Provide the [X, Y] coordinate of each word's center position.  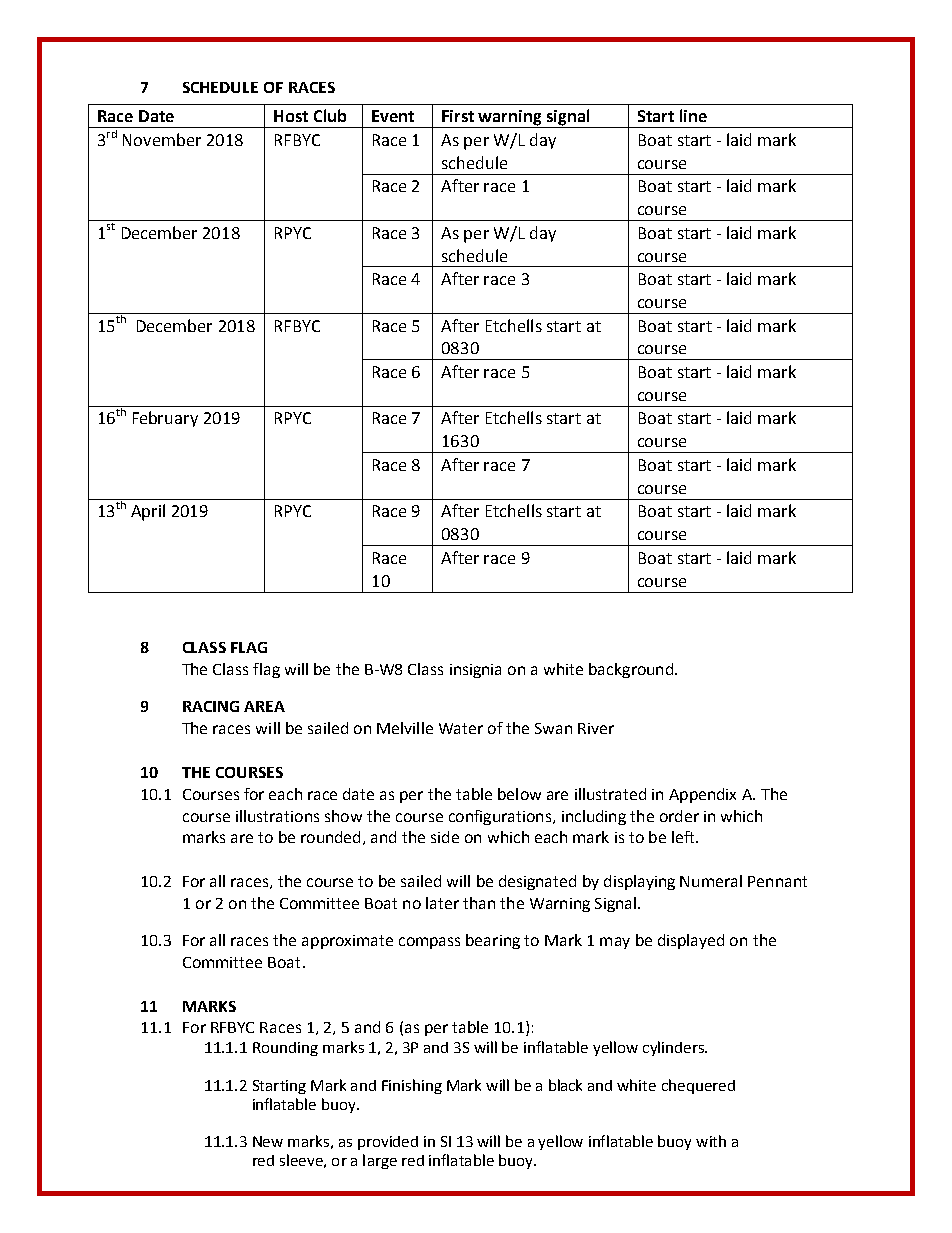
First [458, 116]
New [268, 1141]
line [693, 115]
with [711, 1141]
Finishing [412, 1086]
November [162, 139]
